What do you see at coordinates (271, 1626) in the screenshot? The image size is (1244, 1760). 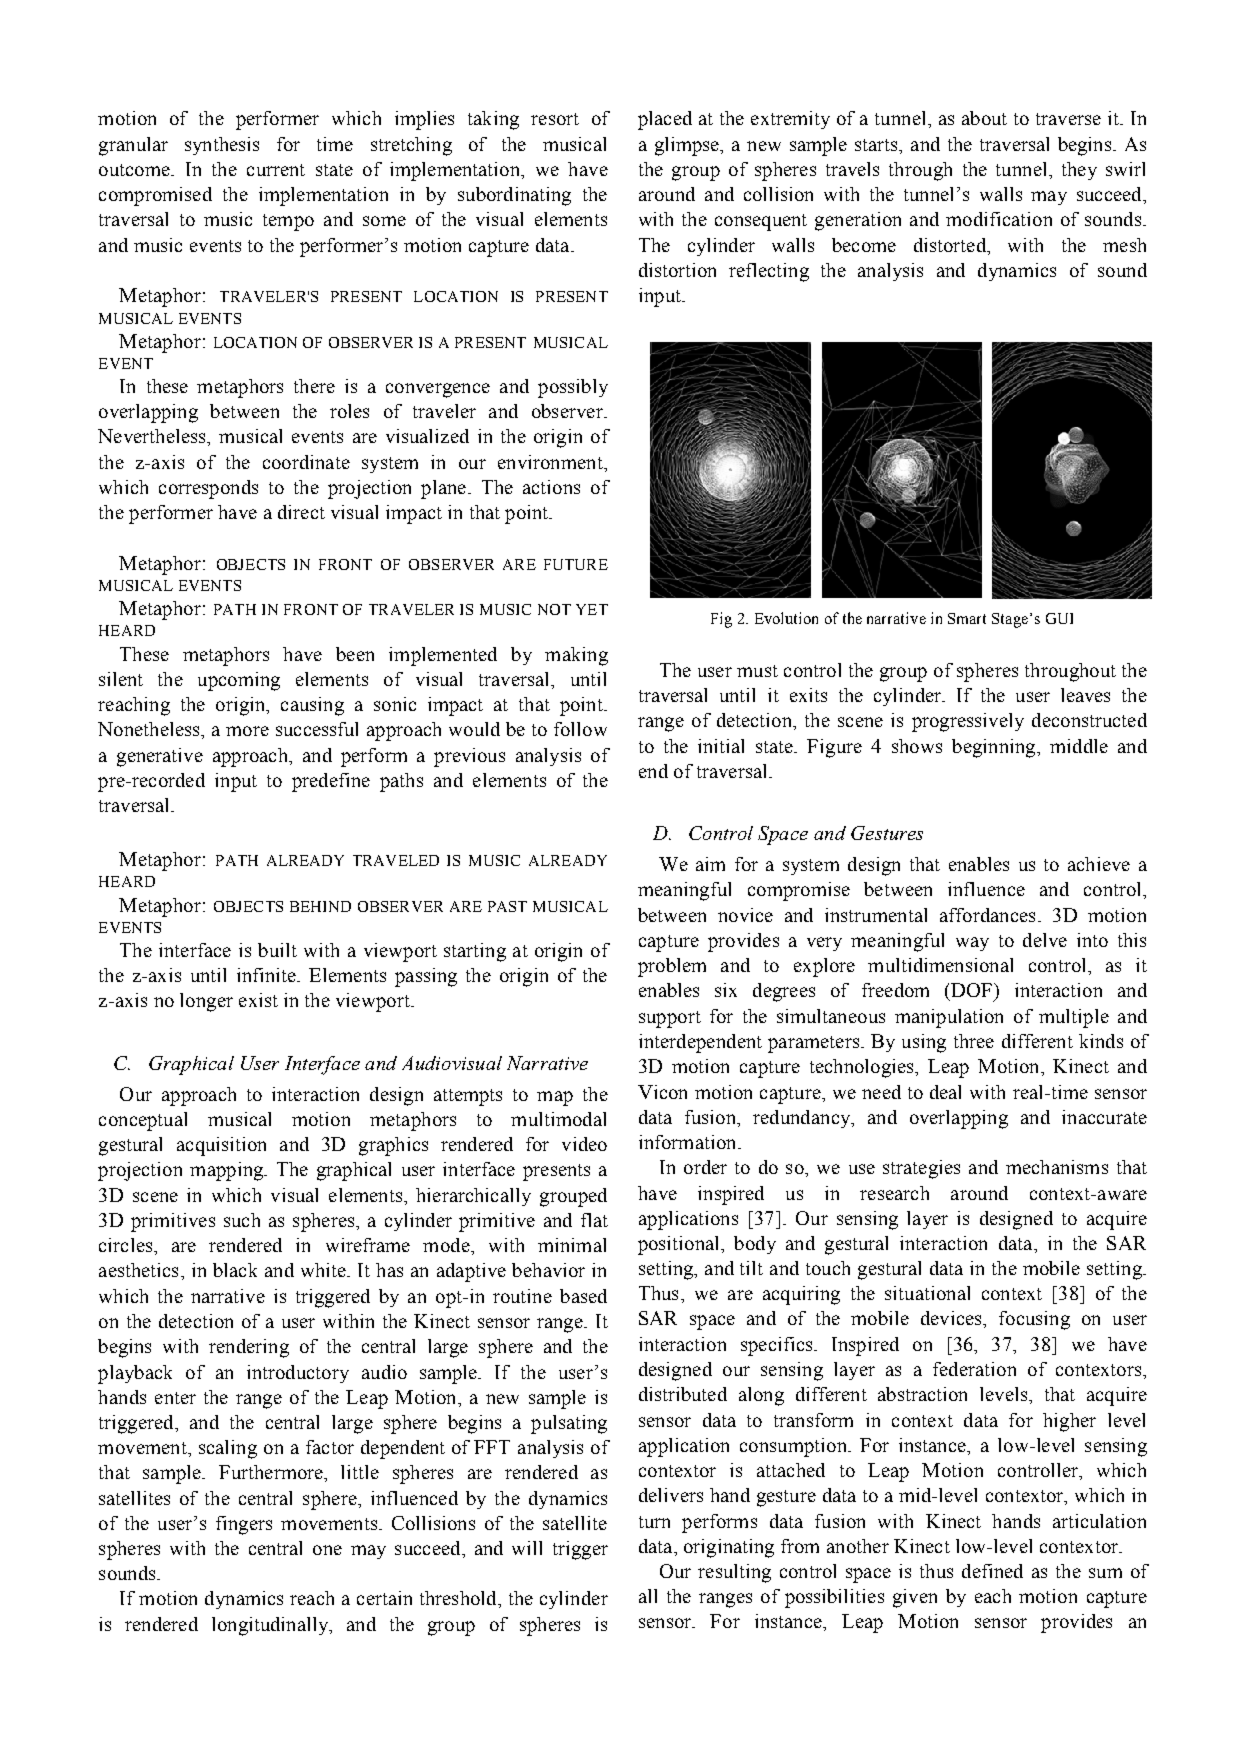 I see `longitudinally` at bounding box center [271, 1626].
